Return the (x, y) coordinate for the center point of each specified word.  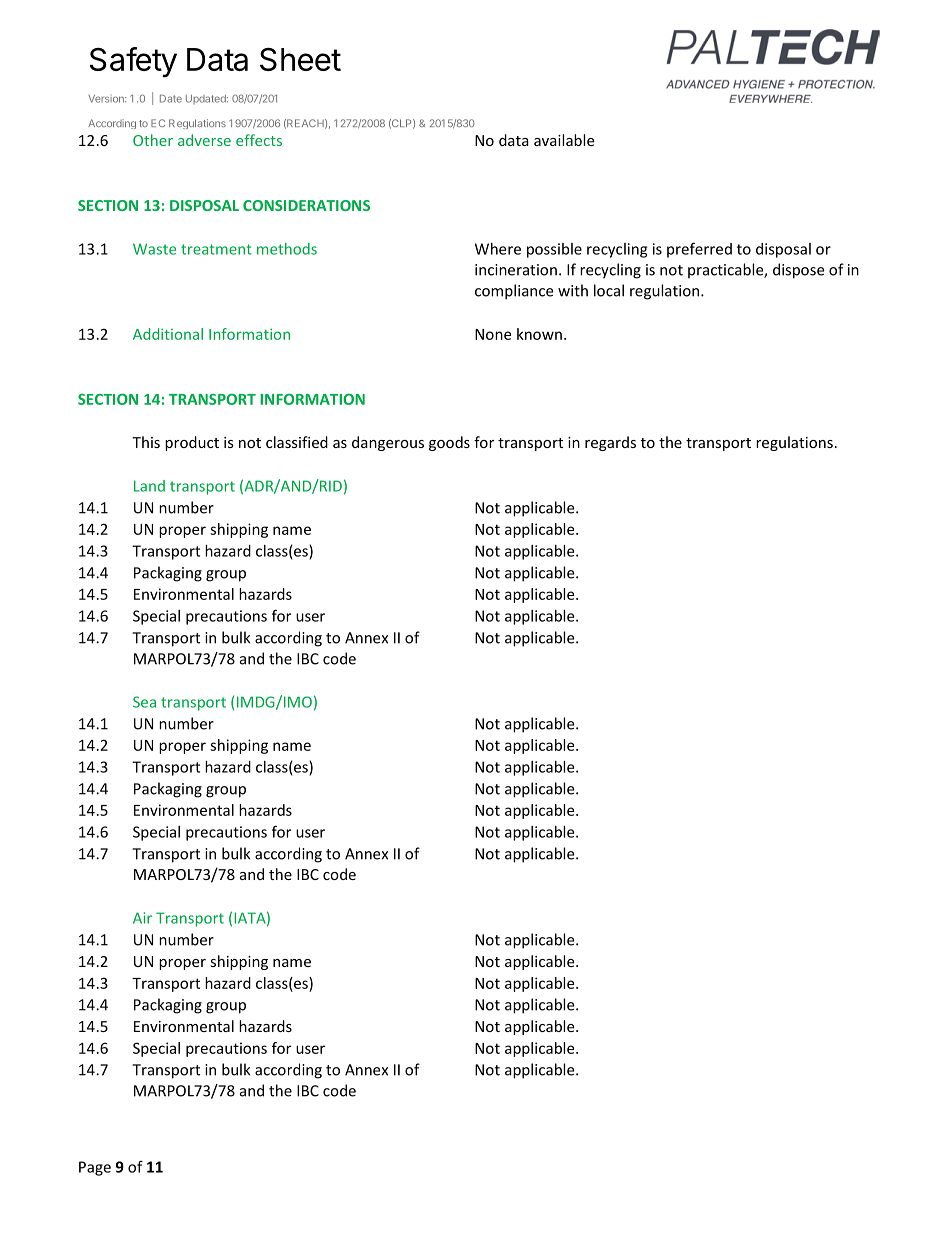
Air (142, 918)
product (192, 443)
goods (449, 443)
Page (95, 1168)
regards (610, 443)
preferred (699, 250)
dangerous (388, 443)
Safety (133, 62)
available (564, 140)
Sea (144, 702)
